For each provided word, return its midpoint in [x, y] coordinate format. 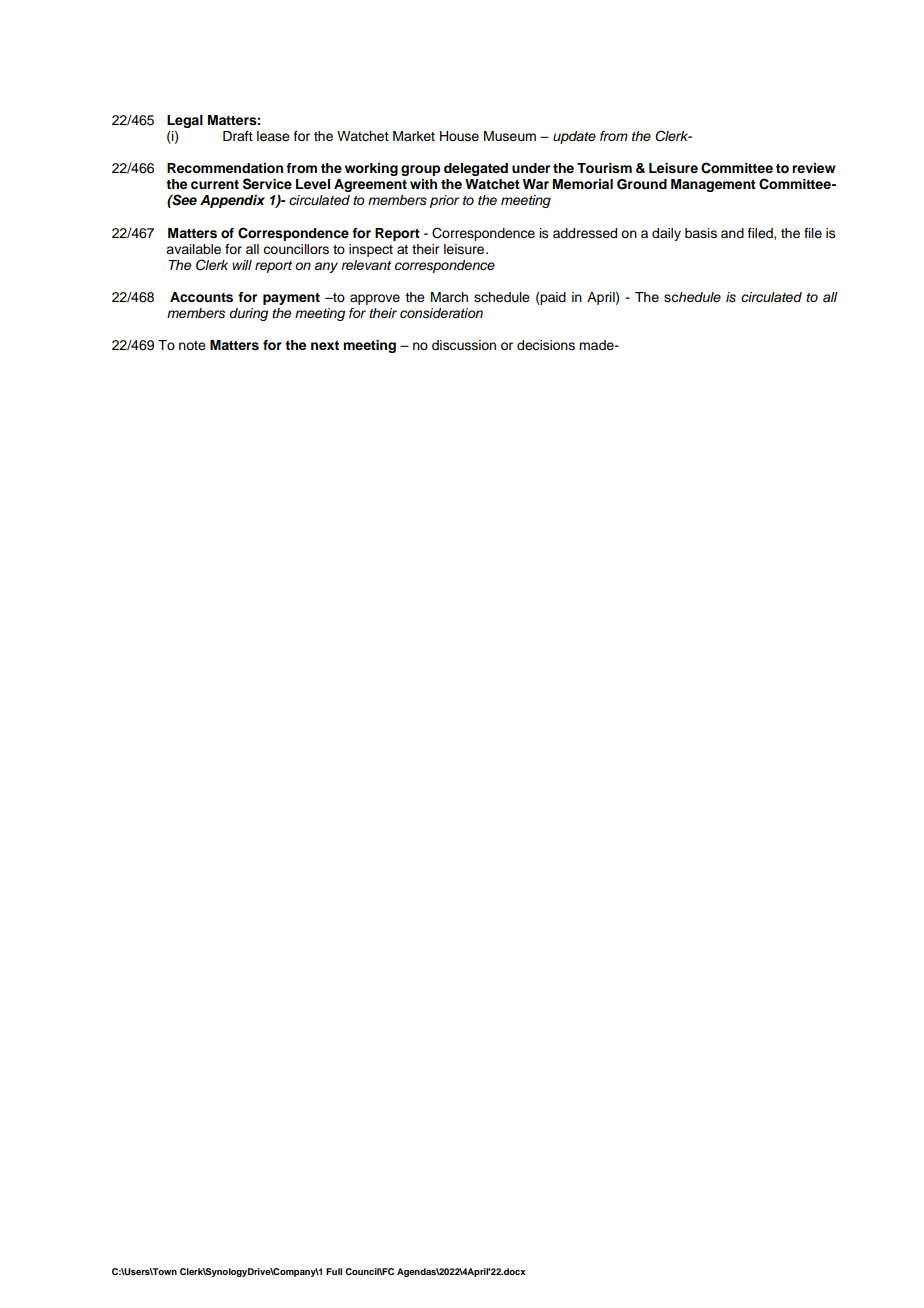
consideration [441, 313]
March [449, 297]
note [192, 345]
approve [375, 299]
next [325, 345]
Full [334, 1271]
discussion [464, 345]
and [732, 233]
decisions [546, 345]
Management [713, 185]
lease [273, 136]
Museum [510, 136]
